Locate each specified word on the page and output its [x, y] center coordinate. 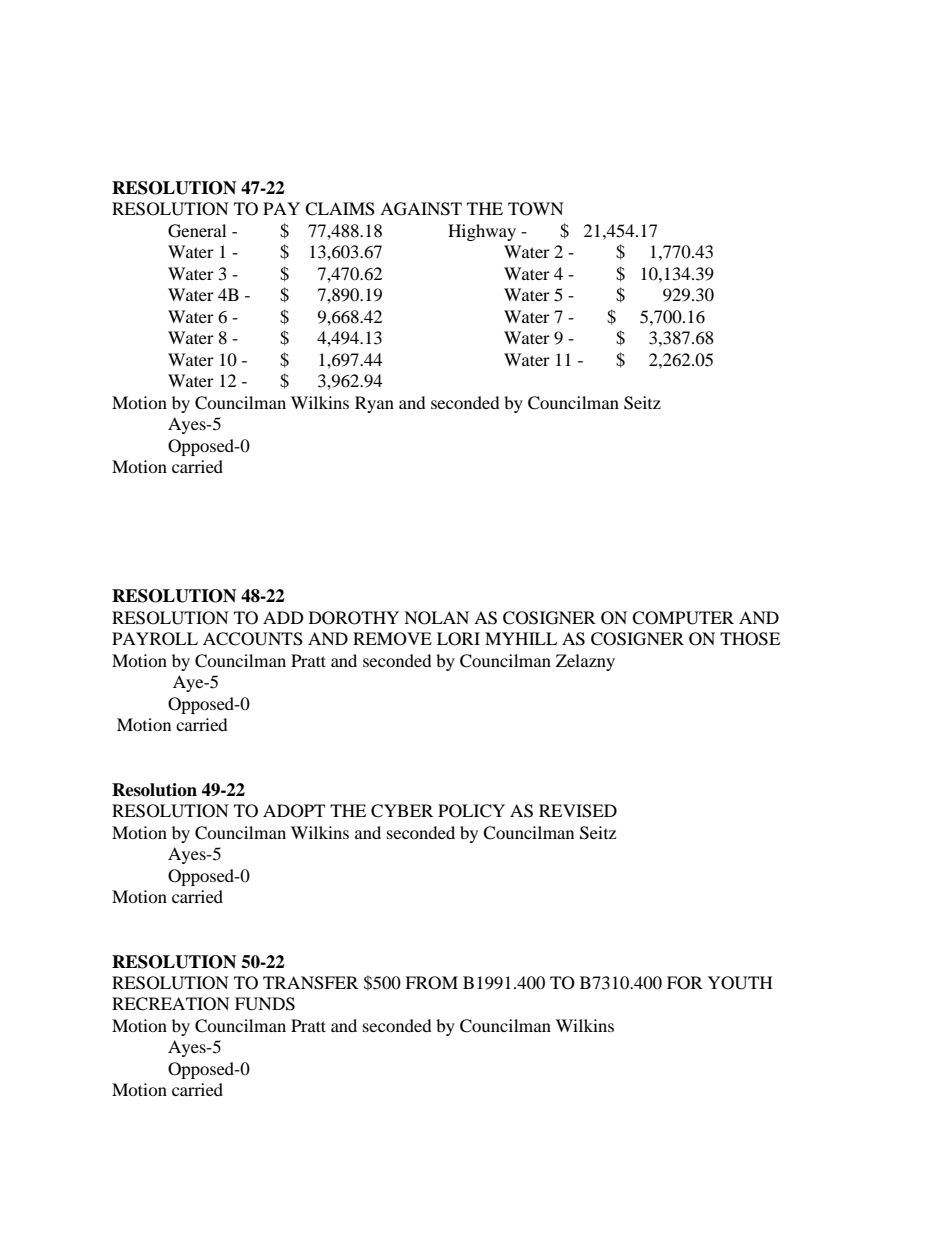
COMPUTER [683, 618]
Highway [482, 232]
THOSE [750, 639]
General [197, 231]
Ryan [374, 404]
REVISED [578, 811]
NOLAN [436, 618]
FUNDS [265, 1004]
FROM [431, 983]
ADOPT [294, 811]
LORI [458, 639]
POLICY [471, 811]
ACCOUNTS [253, 639]
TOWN [536, 209]
